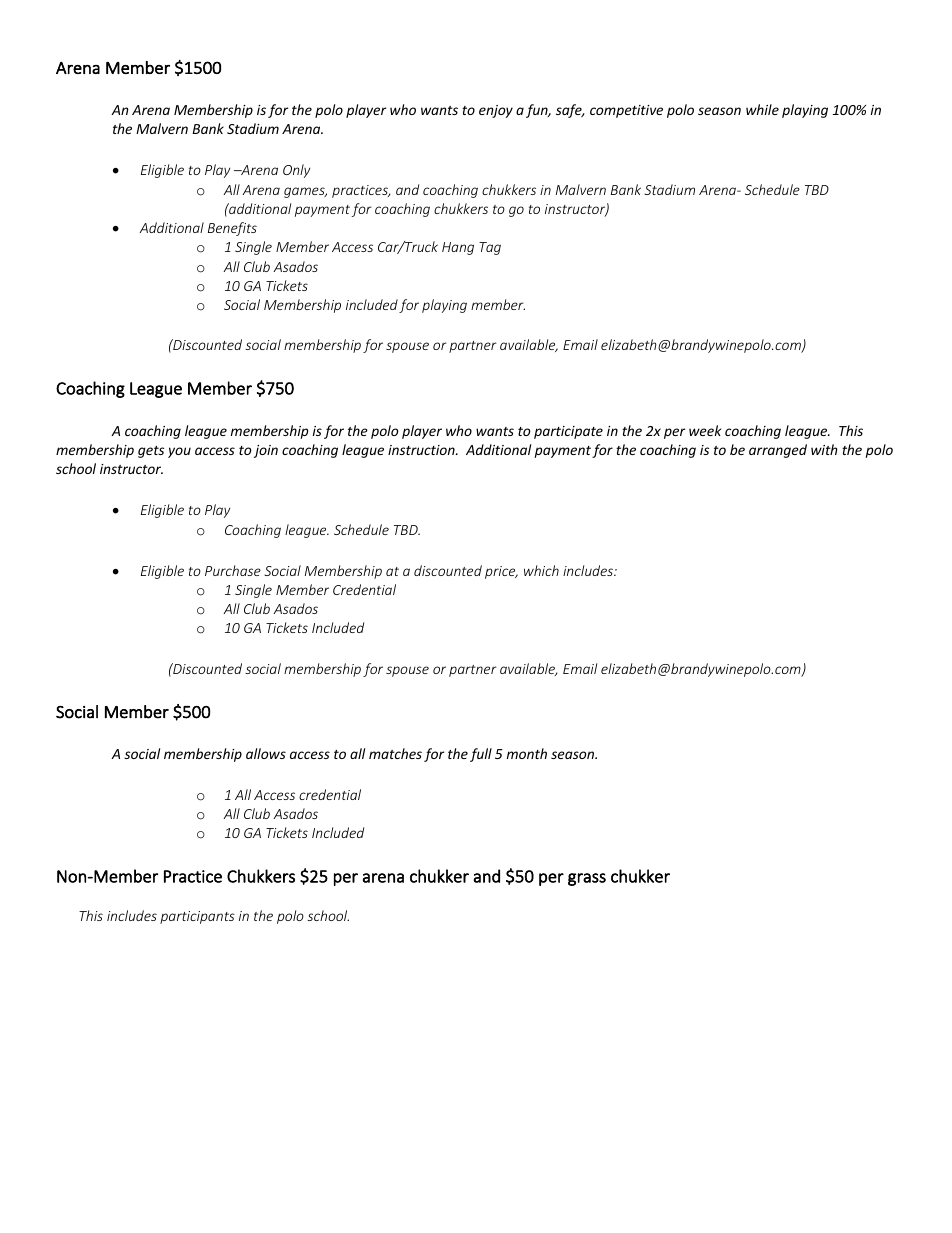  Describe the element at coordinates (587, 879) in the image. I see `grass` at that location.
